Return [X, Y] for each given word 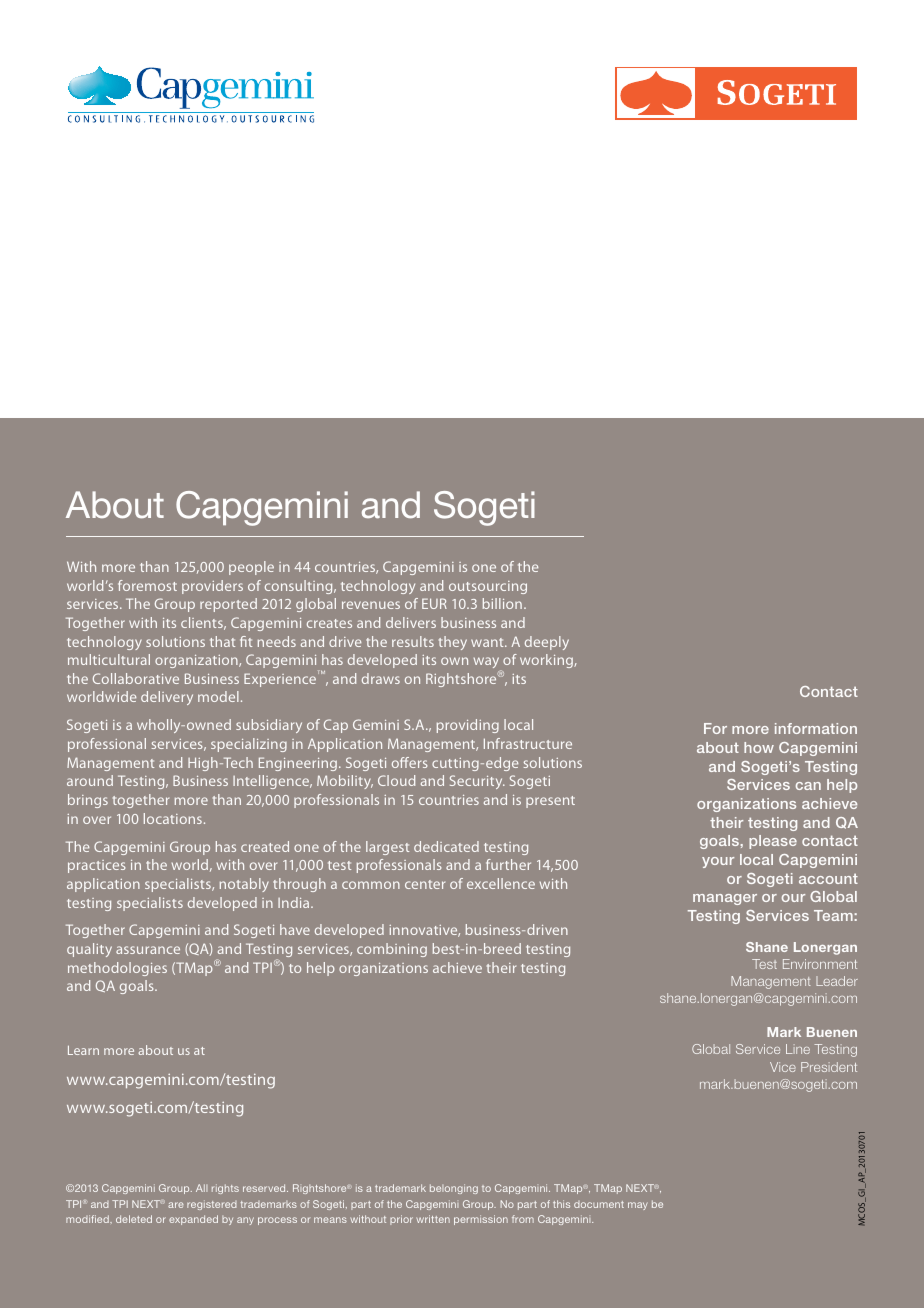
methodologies [117, 969]
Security [477, 782]
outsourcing [488, 587]
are [176, 1205]
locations [173, 818]
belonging [454, 1189]
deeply [547, 643]
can [808, 786]
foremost [147, 585]
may [638, 1206]
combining [392, 950]
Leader [837, 981]
